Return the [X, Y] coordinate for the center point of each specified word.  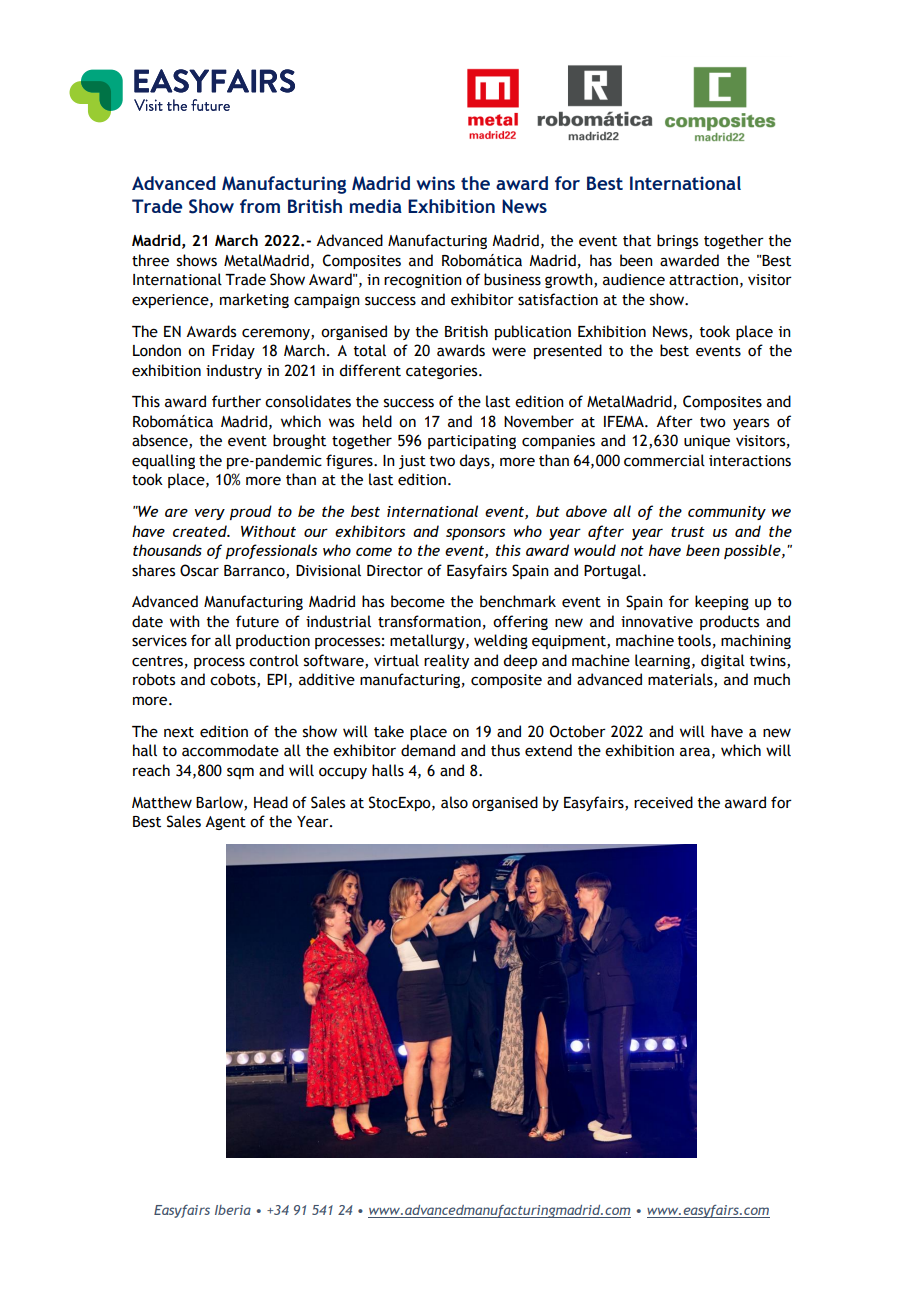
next [179, 732]
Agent [225, 823]
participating [472, 442]
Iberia [233, 1210]
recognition [423, 281]
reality [446, 661]
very [209, 514]
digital [723, 661]
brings [677, 241]
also [454, 802]
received [663, 802]
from [260, 206]
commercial [664, 460]
